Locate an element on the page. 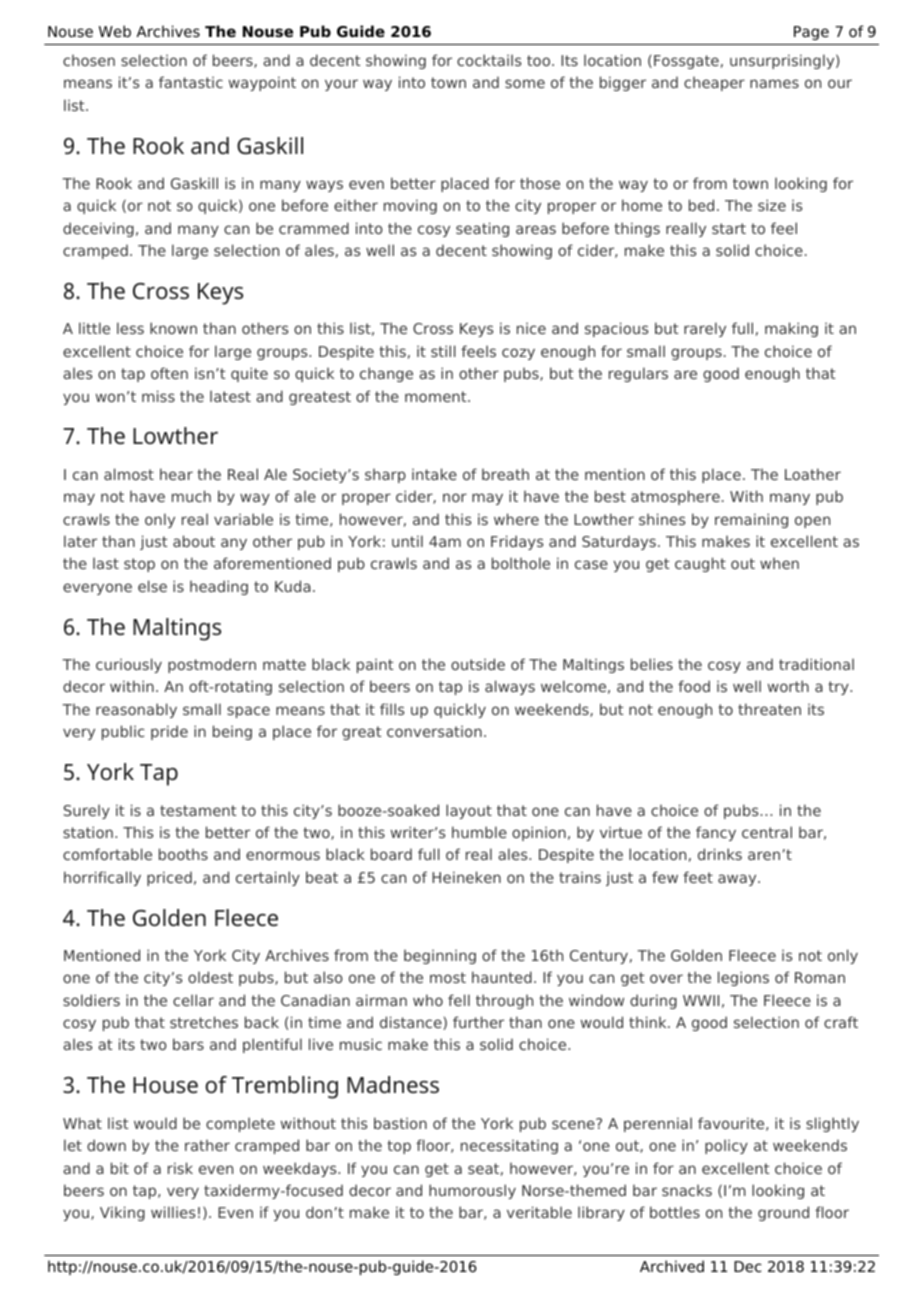 The width and height of the image is (924, 1308). fantastic is located at coordinates (191, 82).
